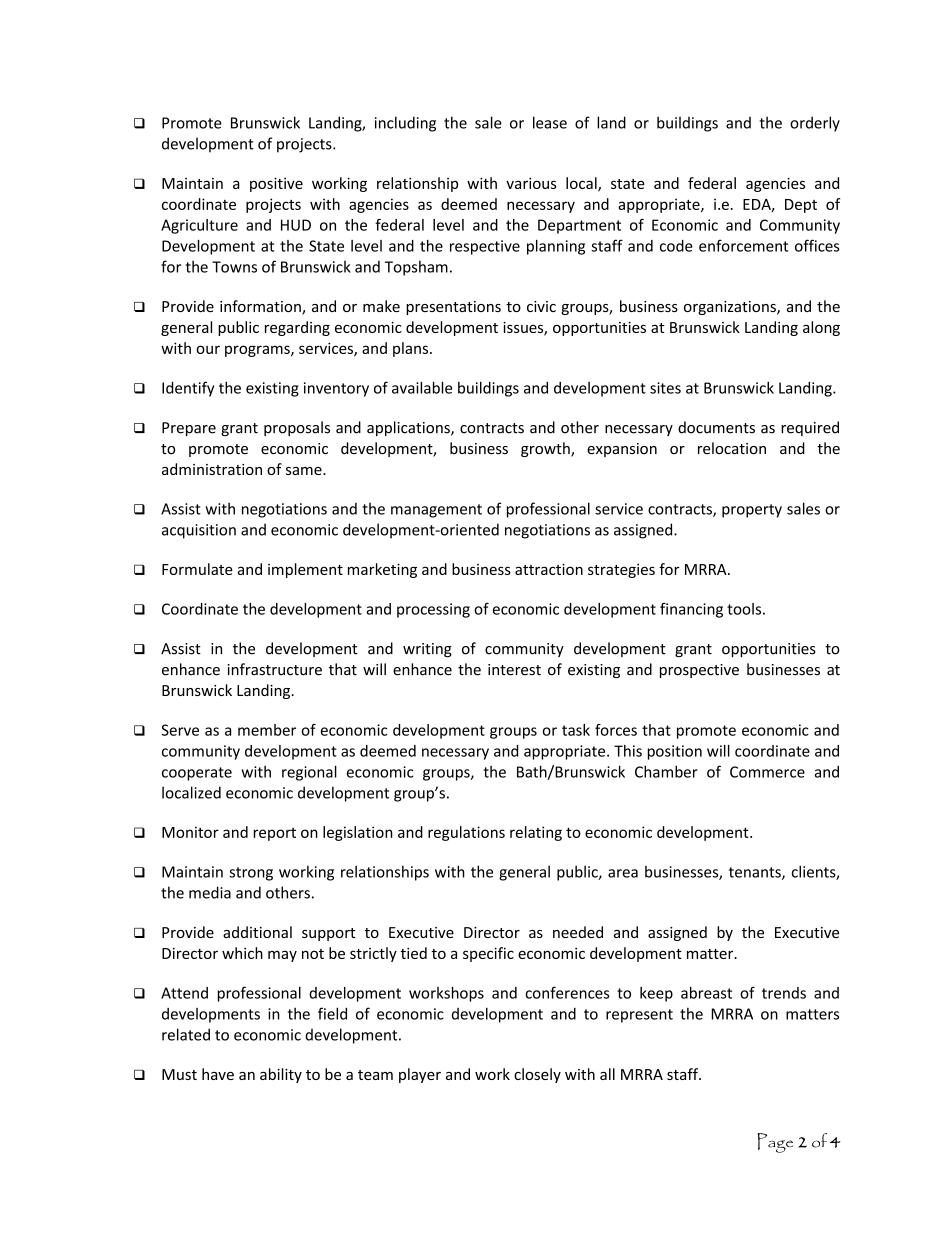  I want to click on infrastructure, so click(274, 669).
